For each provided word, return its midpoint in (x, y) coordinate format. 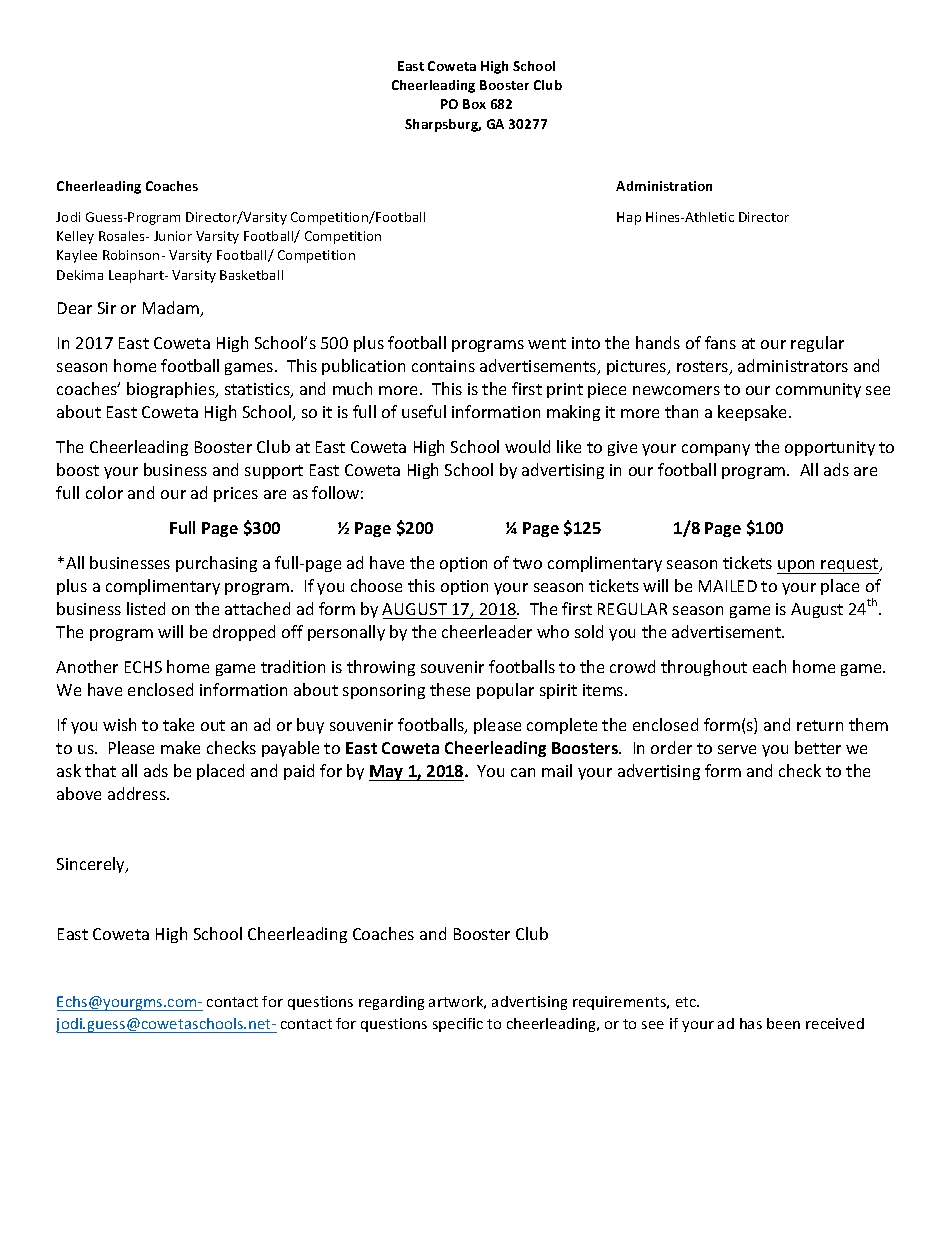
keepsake (754, 413)
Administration (664, 186)
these (450, 689)
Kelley (75, 237)
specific (458, 1025)
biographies (172, 390)
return (820, 725)
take (178, 724)
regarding (391, 1003)
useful (424, 411)
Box (474, 104)
